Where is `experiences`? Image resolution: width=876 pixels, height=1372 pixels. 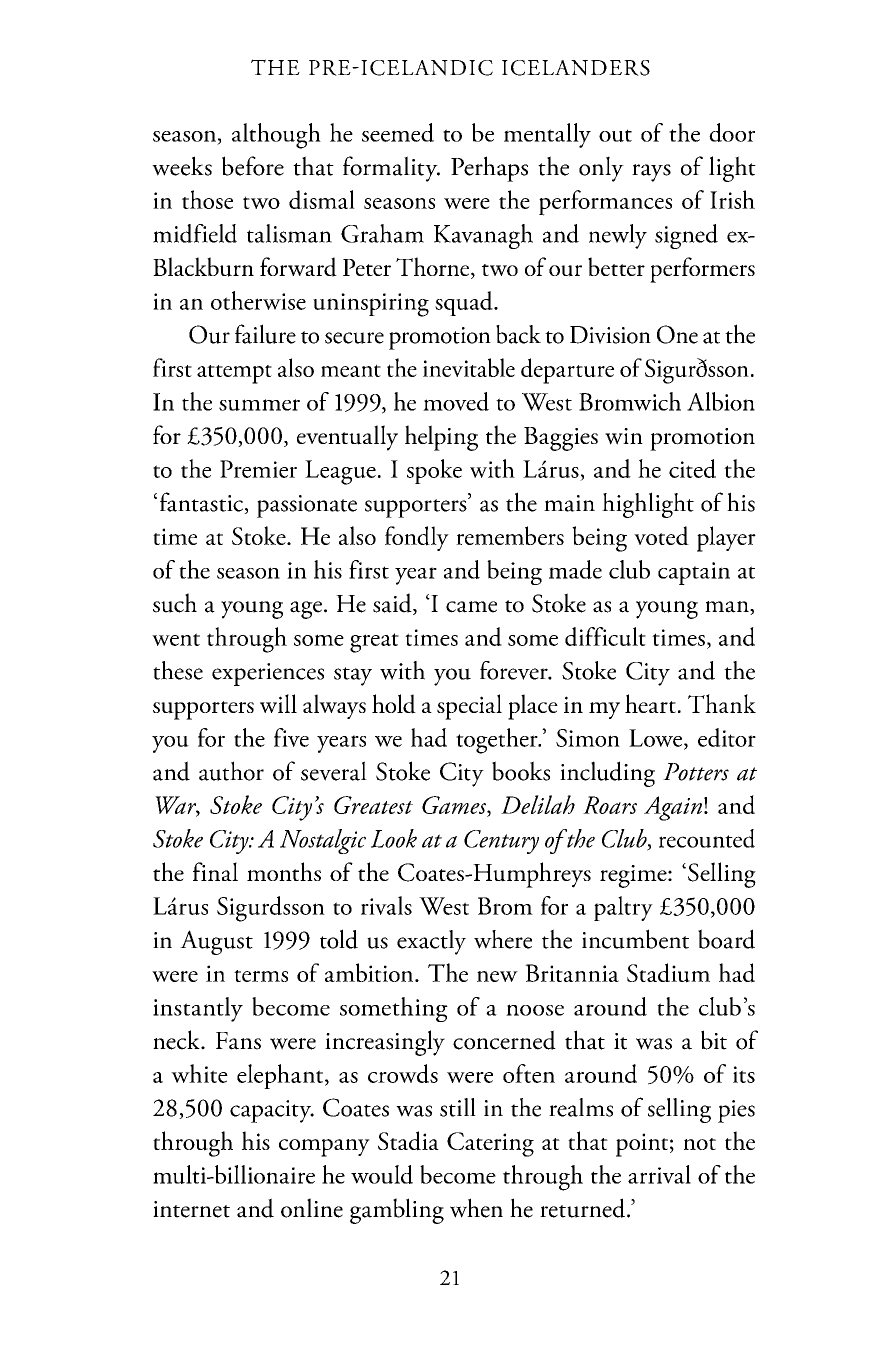 experiences is located at coordinates (268, 674).
